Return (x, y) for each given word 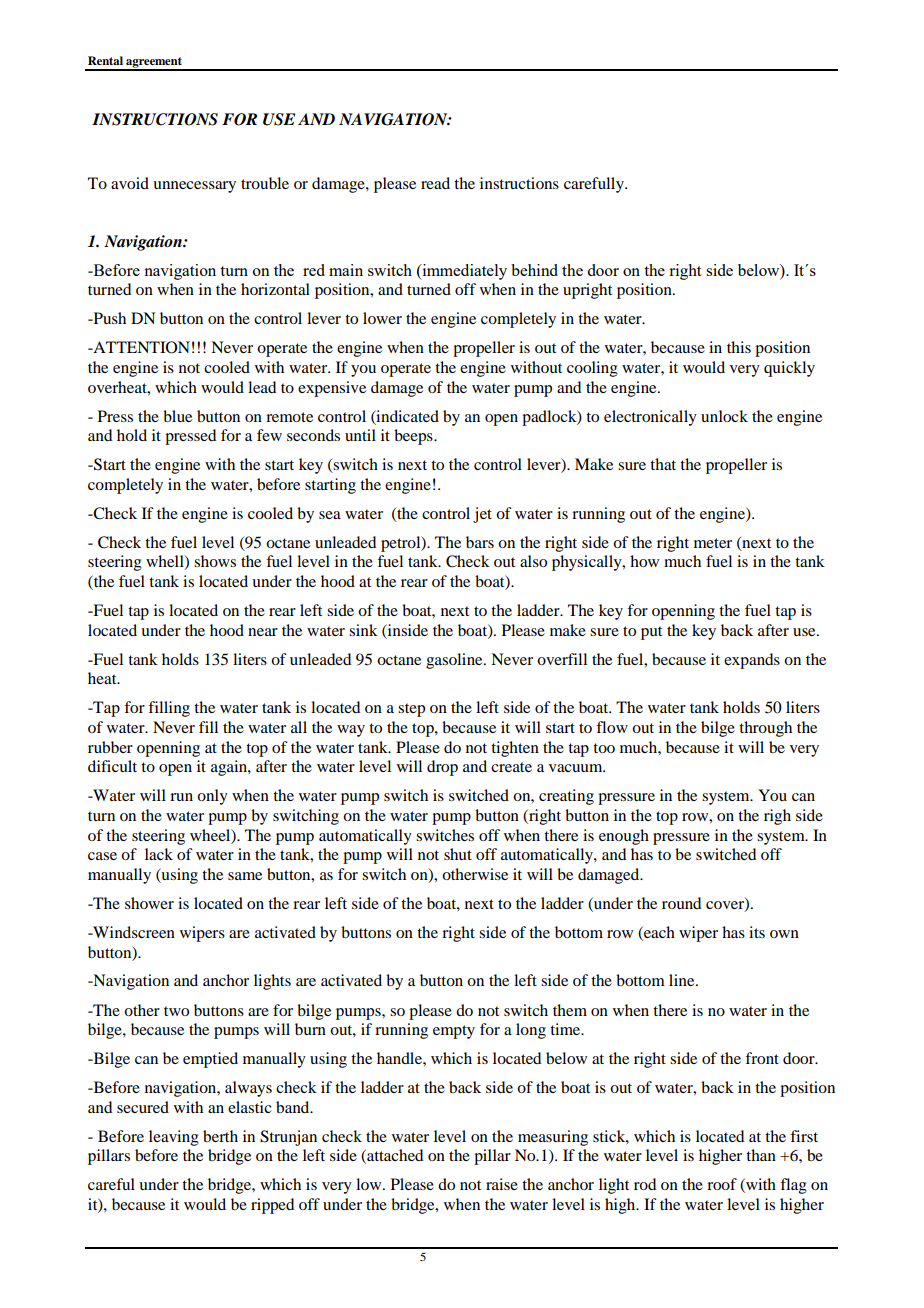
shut (458, 854)
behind (534, 270)
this (739, 347)
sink (363, 630)
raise (502, 1184)
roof (722, 1184)
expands (752, 661)
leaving (174, 1138)
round (681, 903)
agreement (154, 63)
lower (382, 318)
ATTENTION (140, 347)
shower (149, 903)
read (435, 183)
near (263, 632)
